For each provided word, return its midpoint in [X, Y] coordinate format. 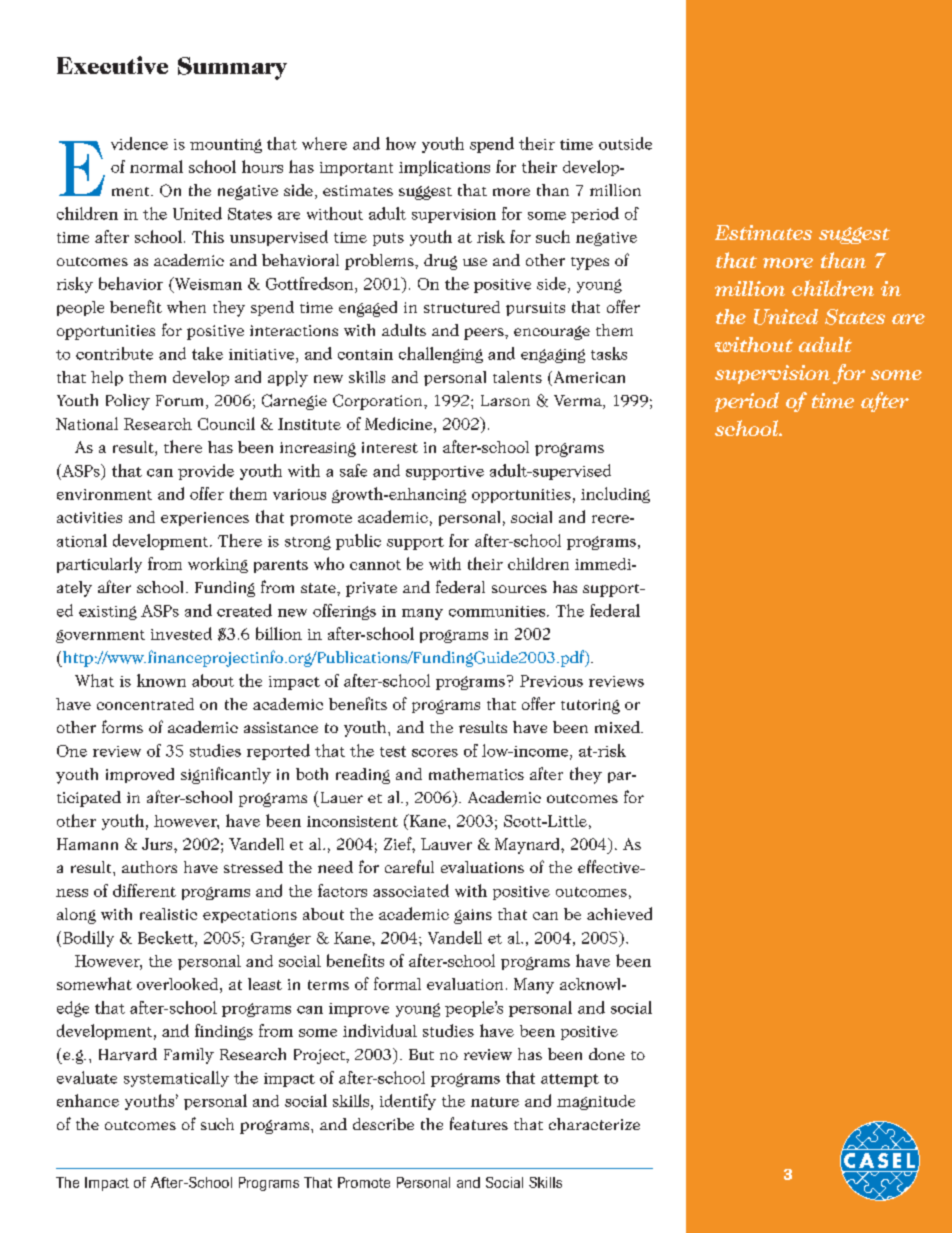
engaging [553, 356]
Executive [112, 65]
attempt [570, 1080]
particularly [99, 565]
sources [519, 589]
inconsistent [352, 821]
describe [383, 1124]
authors [149, 867]
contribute [114, 353]
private [371, 589]
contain [365, 354]
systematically [176, 1079]
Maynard [528, 846]
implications [444, 168]
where [324, 143]
